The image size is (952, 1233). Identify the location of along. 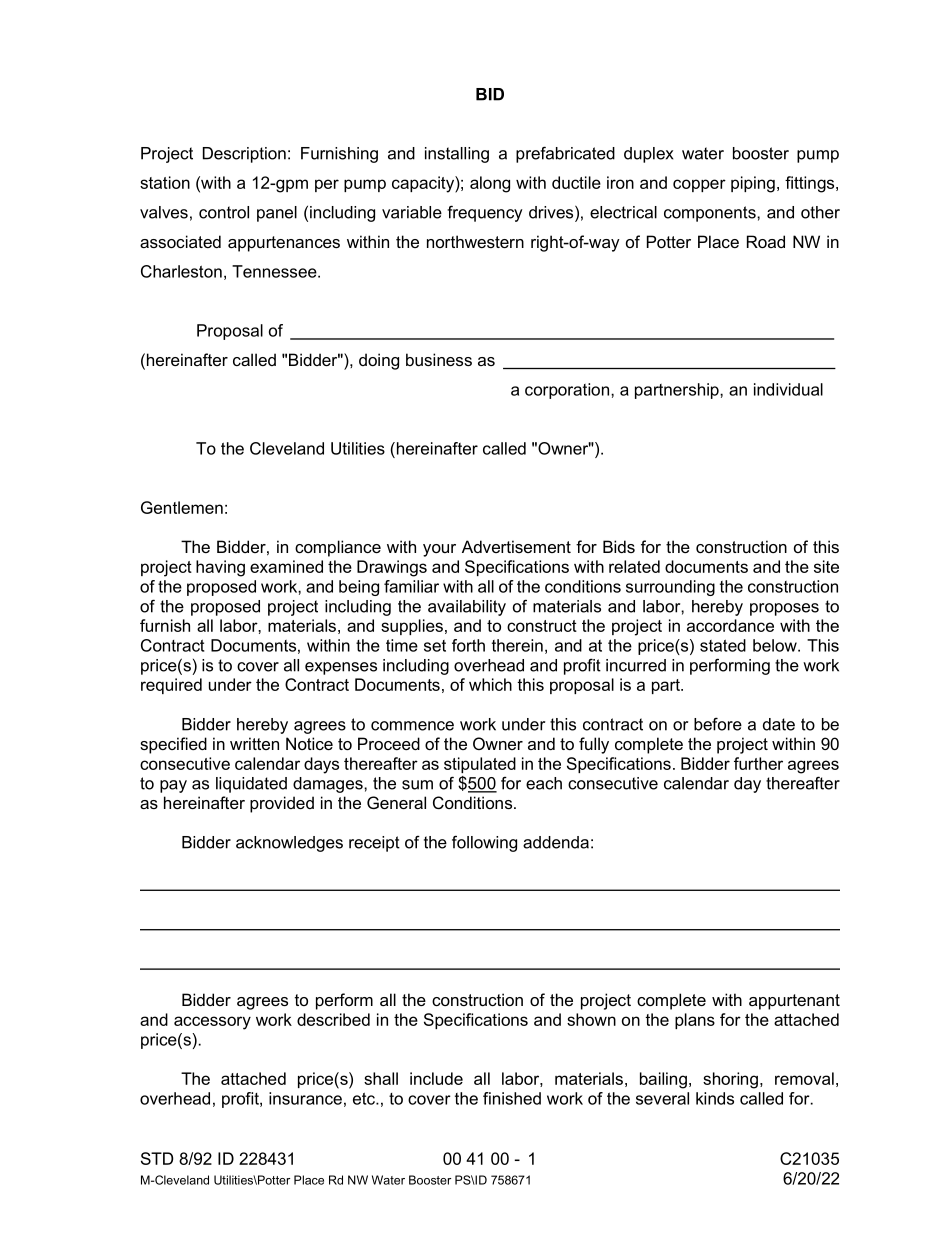
(490, 184).
